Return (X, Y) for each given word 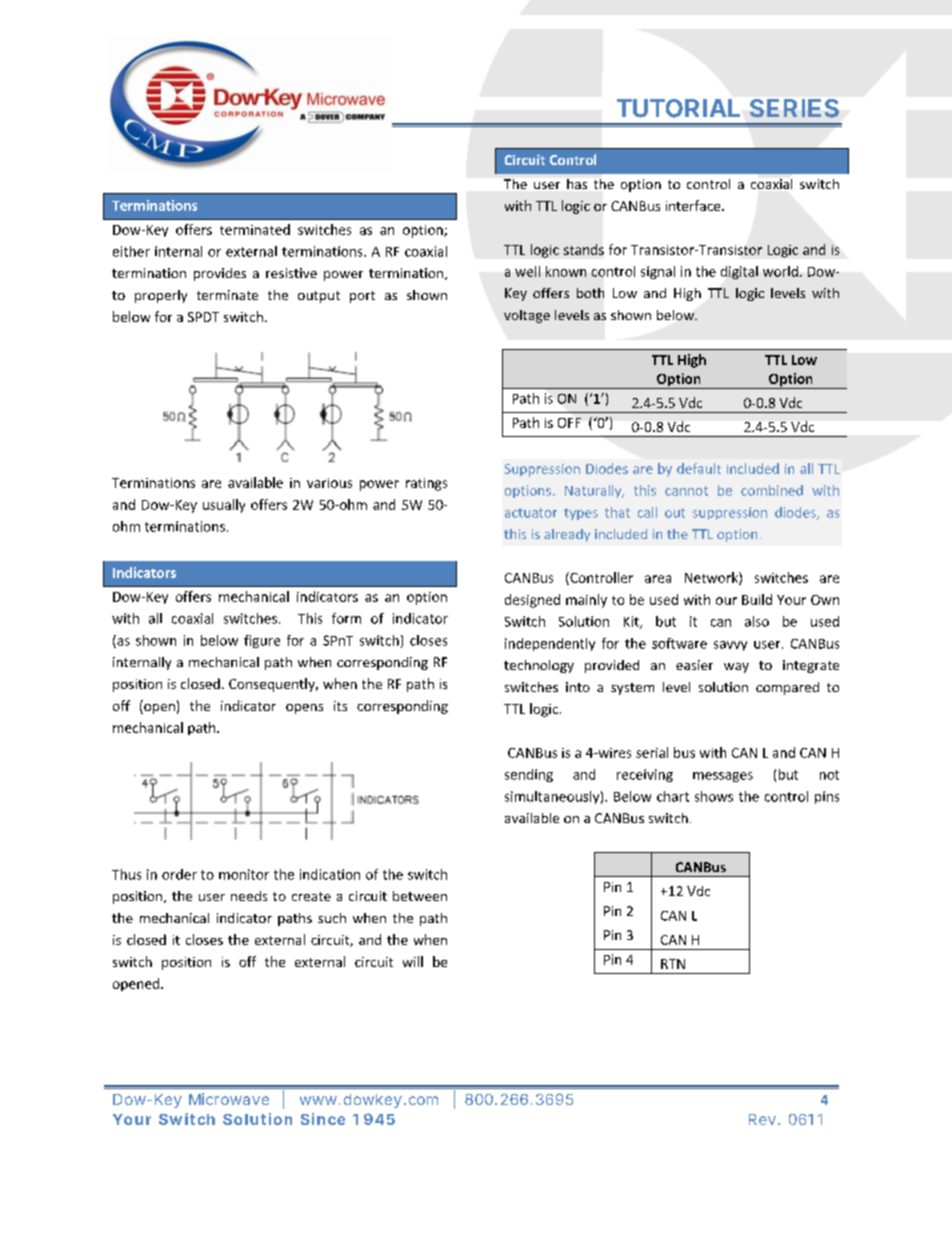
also (757, 621)
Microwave (229, 1099)
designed (532, 601)
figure (262, 641)
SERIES (794, 108)
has (577, 184)
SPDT (203, 317)
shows (714, 796)
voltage (527, 316)
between (420, 896)
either (131, 251)
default (699, 468)
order (179, 874)
